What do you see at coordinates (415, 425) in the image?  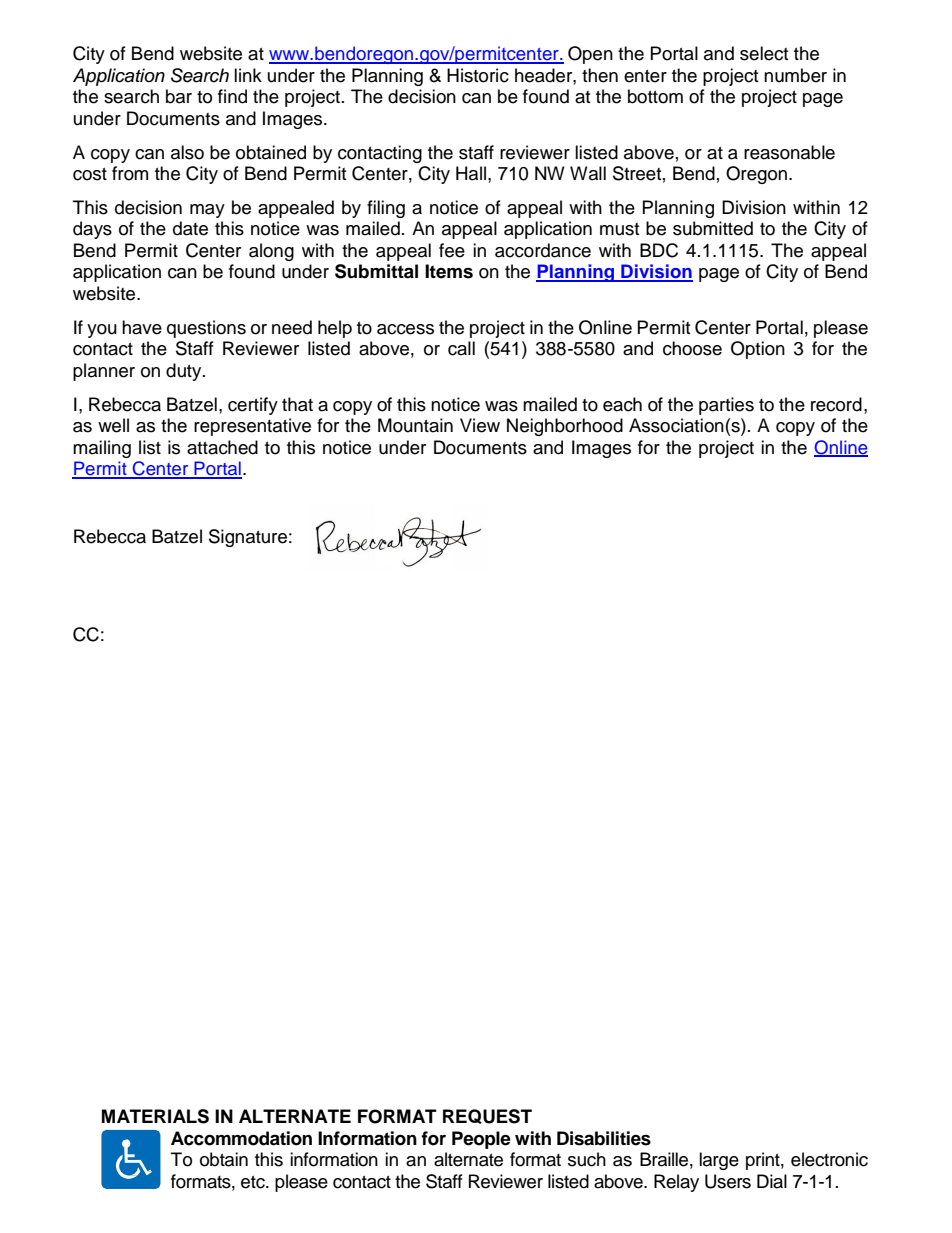 I see `Mountain` at bounding box center [415, 425].
